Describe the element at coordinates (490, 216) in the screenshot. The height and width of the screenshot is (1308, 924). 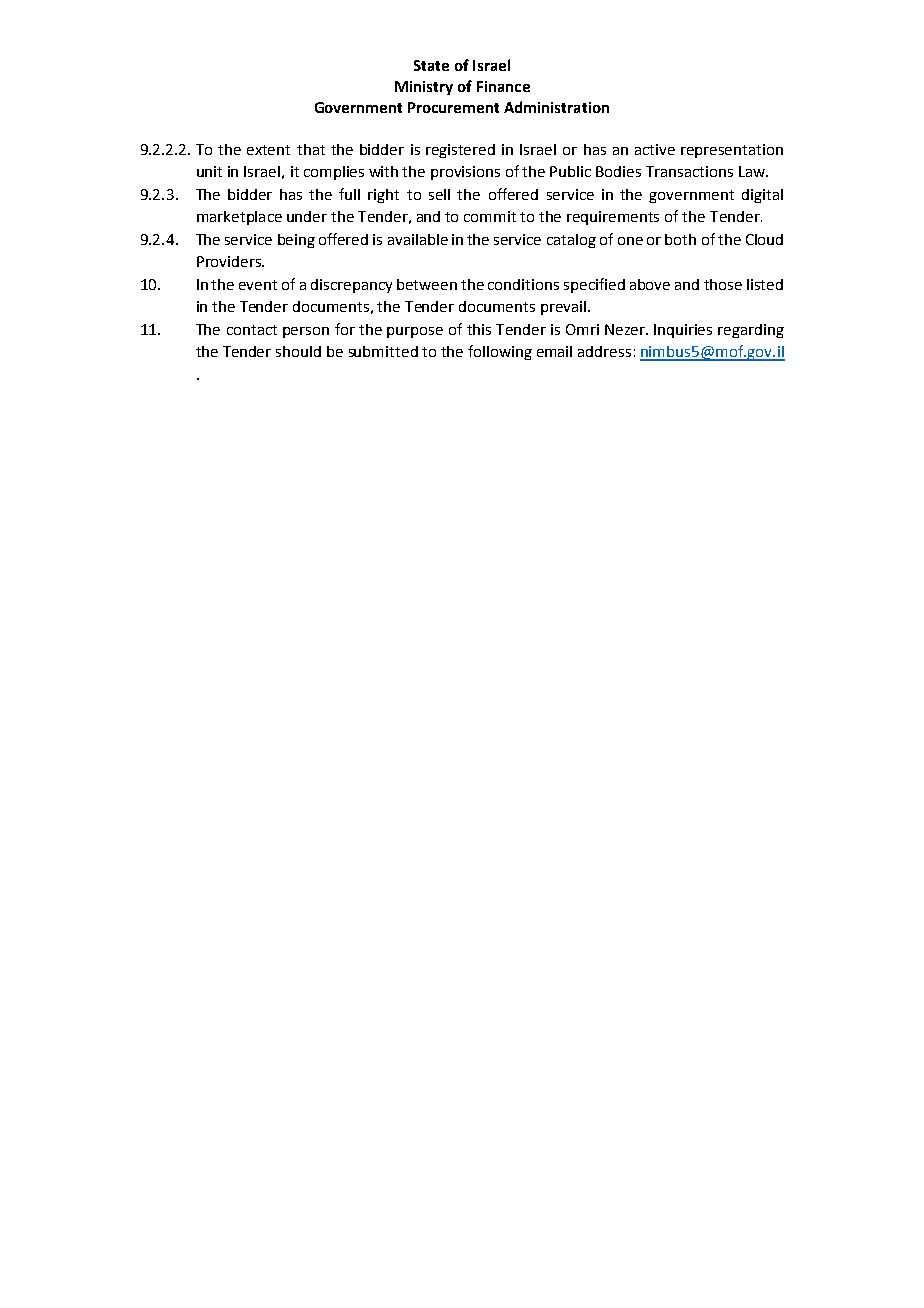
I see `commit` at that location.
